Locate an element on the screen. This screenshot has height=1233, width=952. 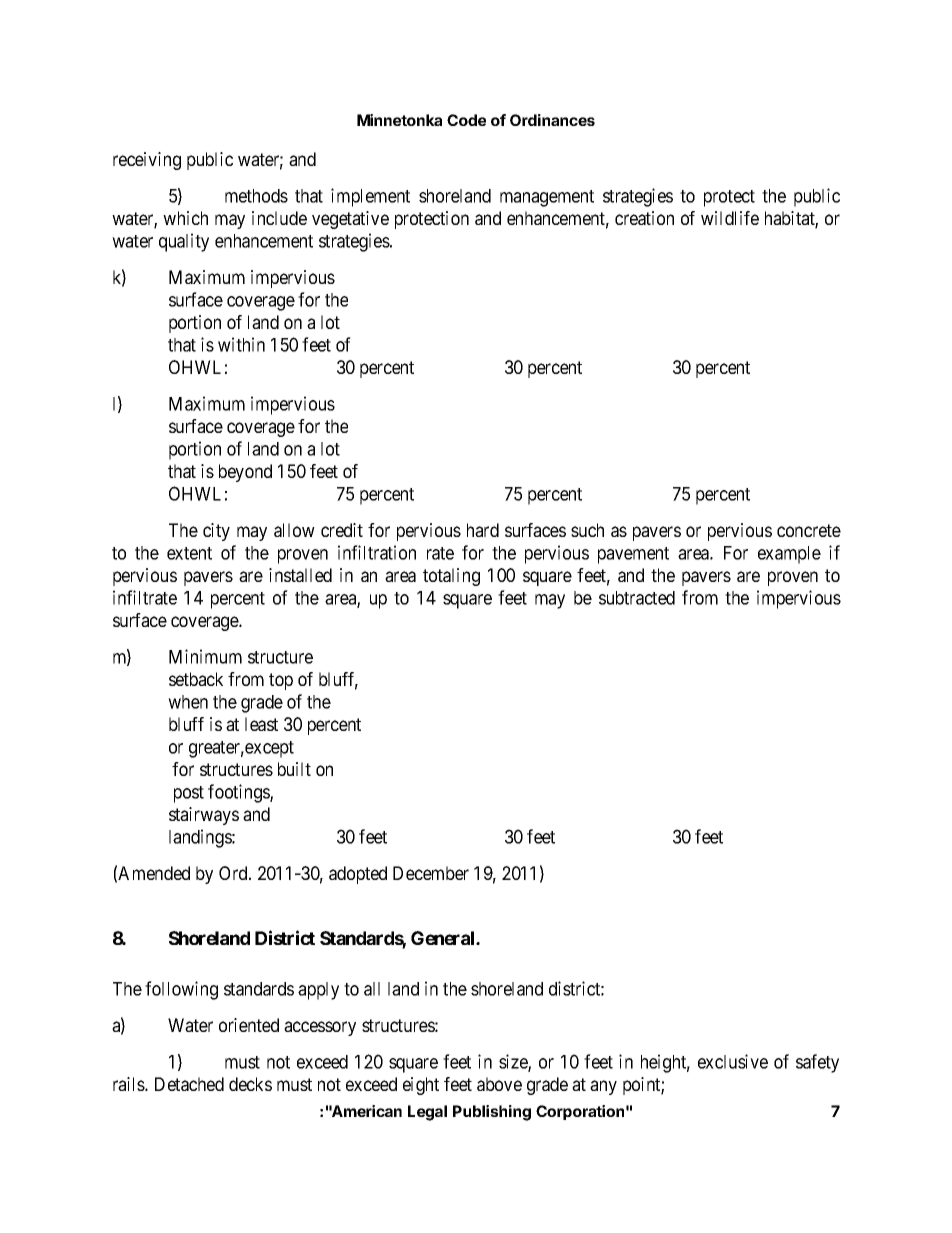
wildlife is located at coordinates (730, 218).
